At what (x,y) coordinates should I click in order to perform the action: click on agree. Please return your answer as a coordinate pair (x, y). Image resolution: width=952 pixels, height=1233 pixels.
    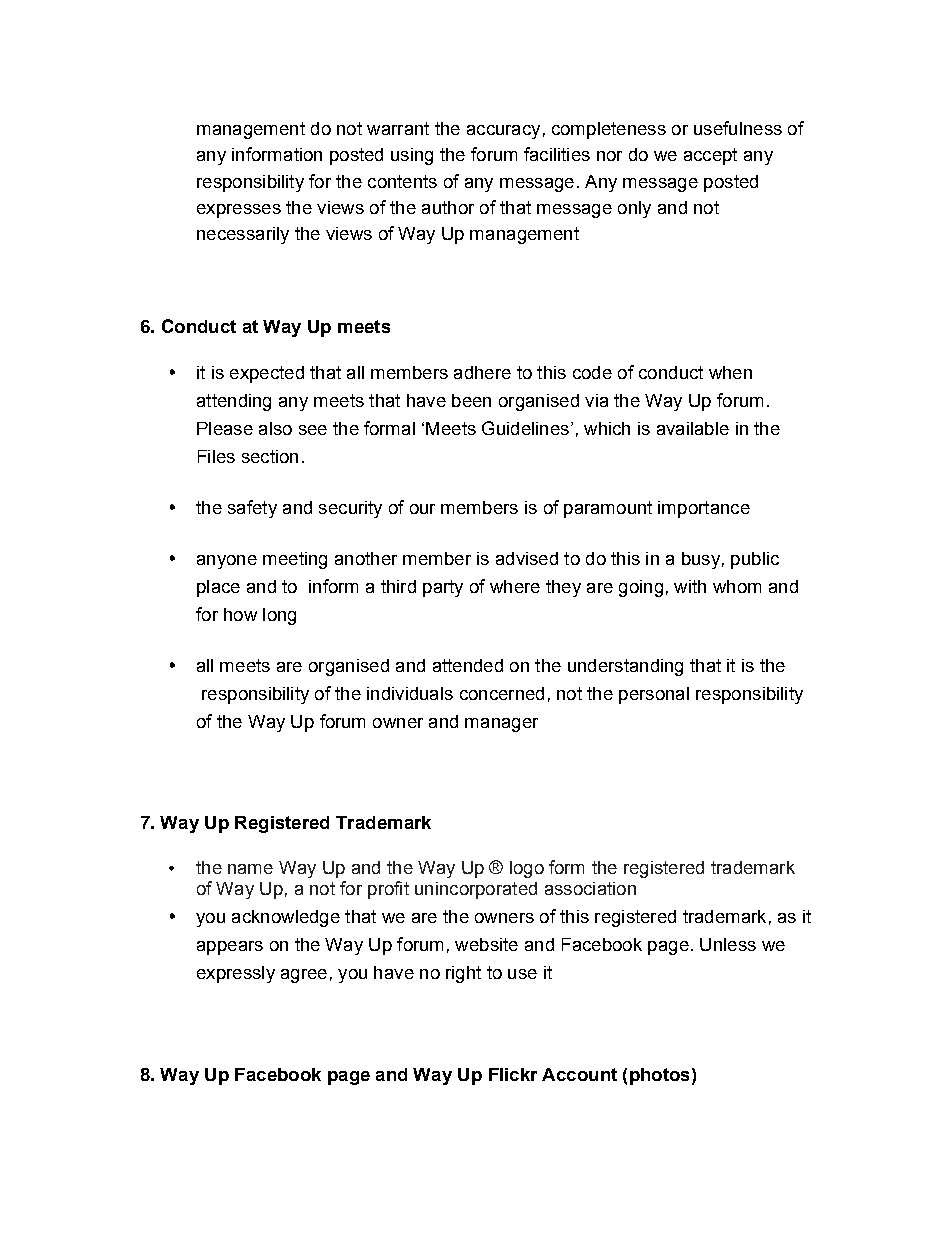
    Looking at the image, I should click on (304, 976).
